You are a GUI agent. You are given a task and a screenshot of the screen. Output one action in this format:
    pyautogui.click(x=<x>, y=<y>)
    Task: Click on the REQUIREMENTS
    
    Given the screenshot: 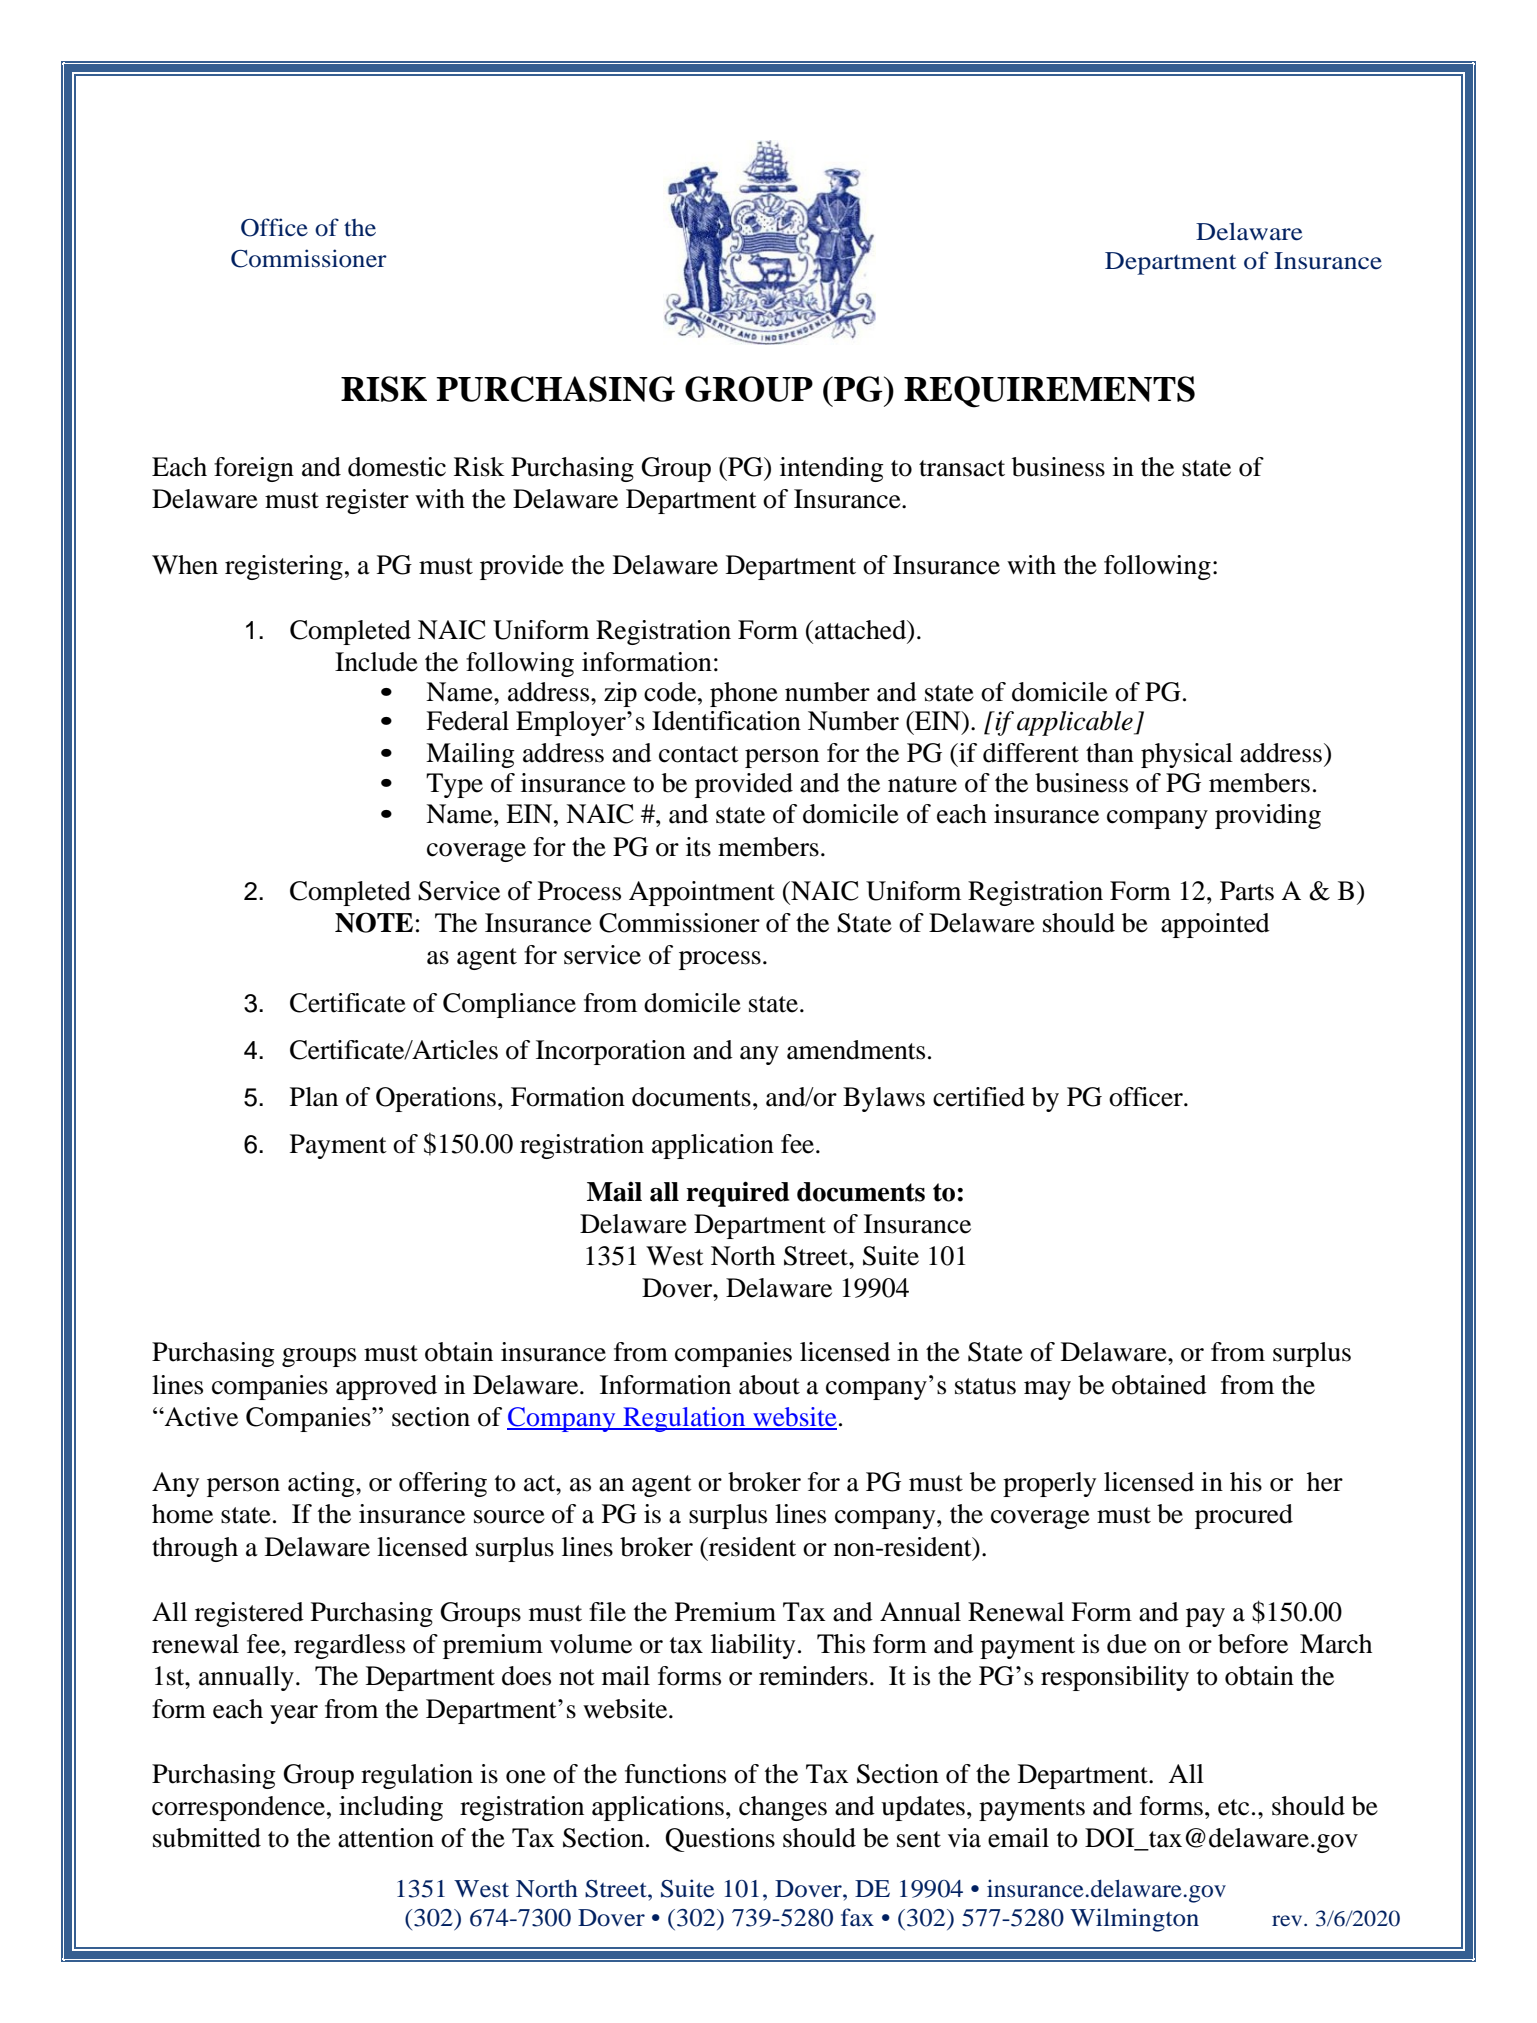 What is the action you would take?
    pyautogui.click(x=1049, y=392)
